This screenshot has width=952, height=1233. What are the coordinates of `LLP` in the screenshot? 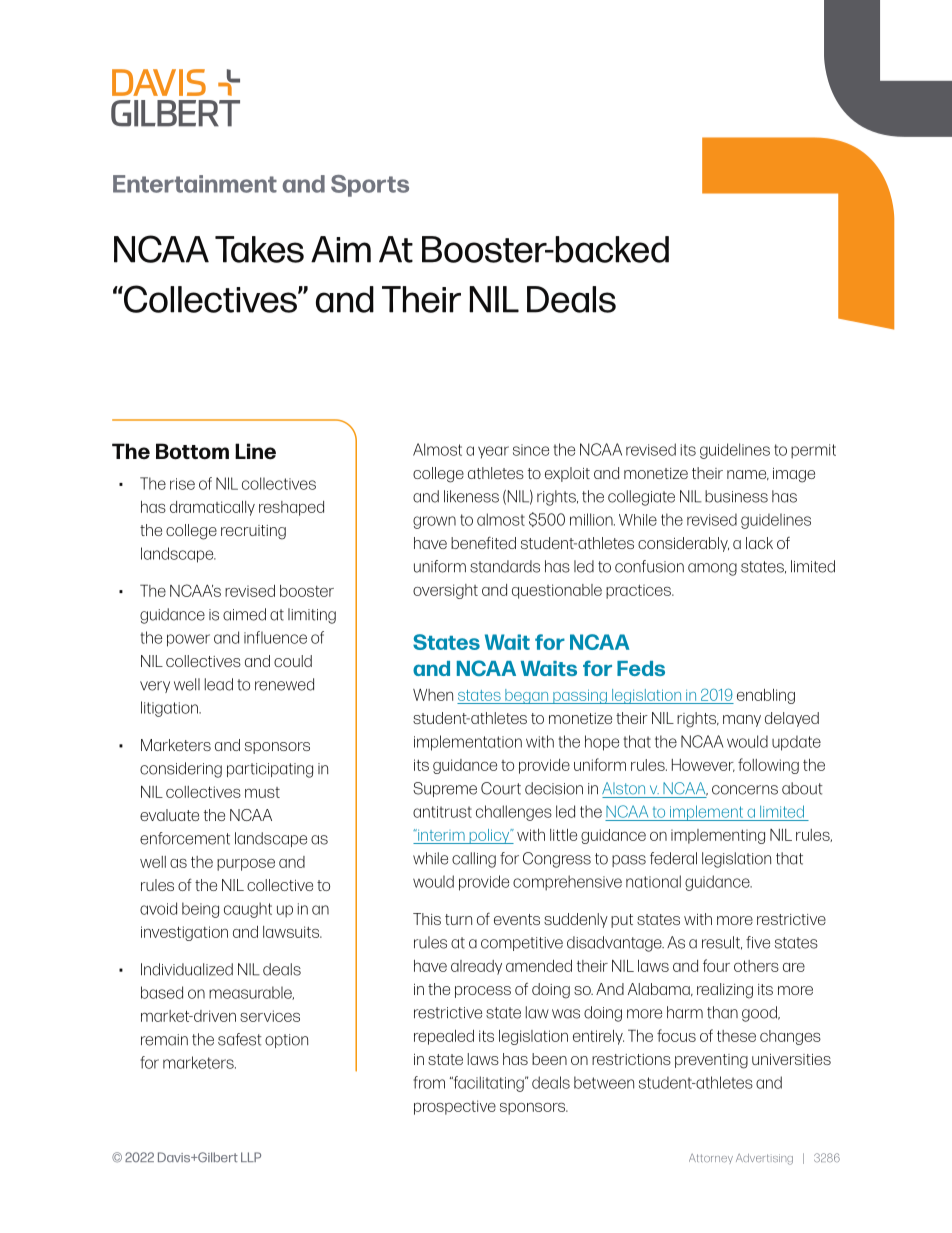 It's located at (251, 1157).
